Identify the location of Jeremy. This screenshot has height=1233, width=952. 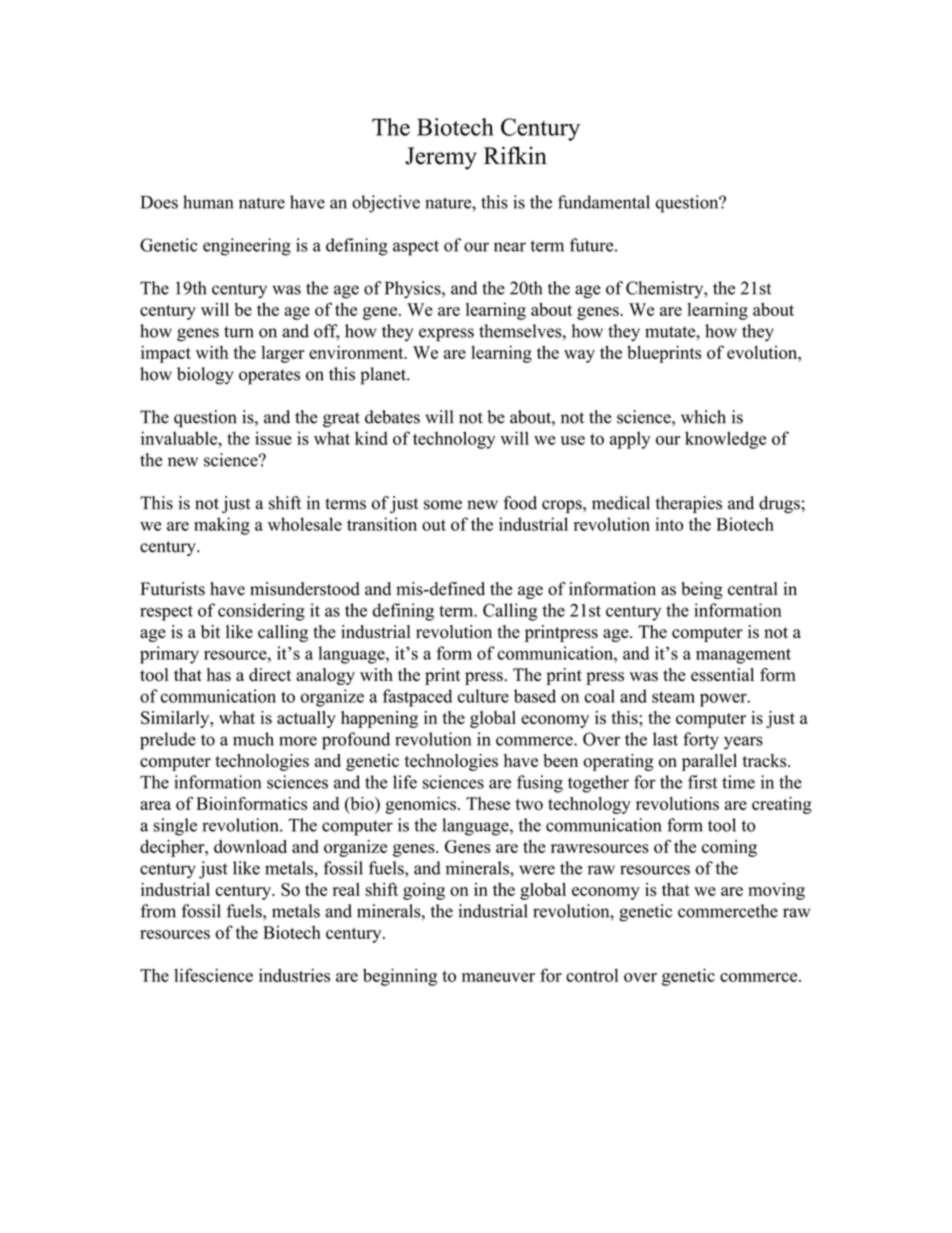
(441, 158).
